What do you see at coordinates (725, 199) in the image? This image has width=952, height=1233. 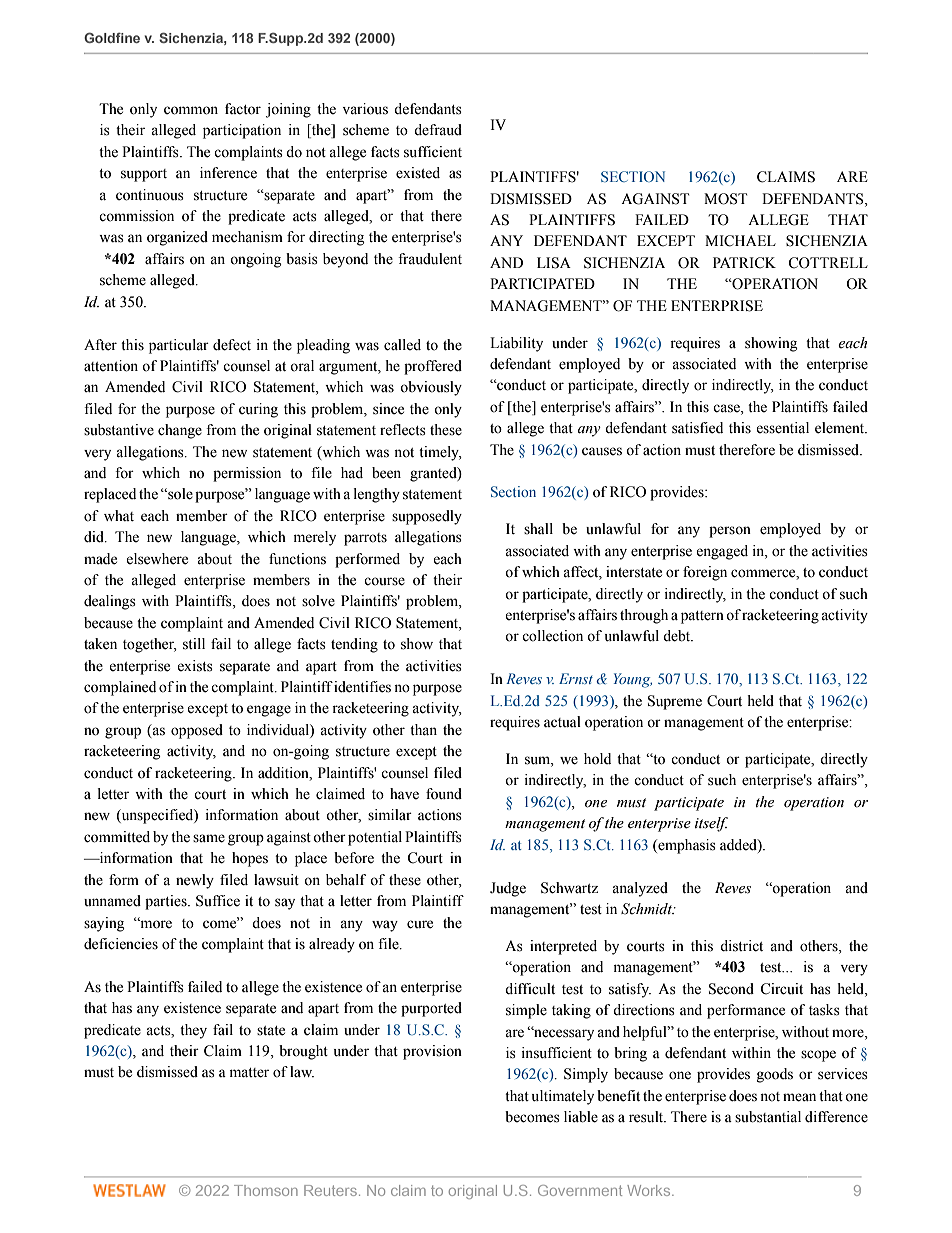 I see `MOST` at bounding box center [725, 199].
